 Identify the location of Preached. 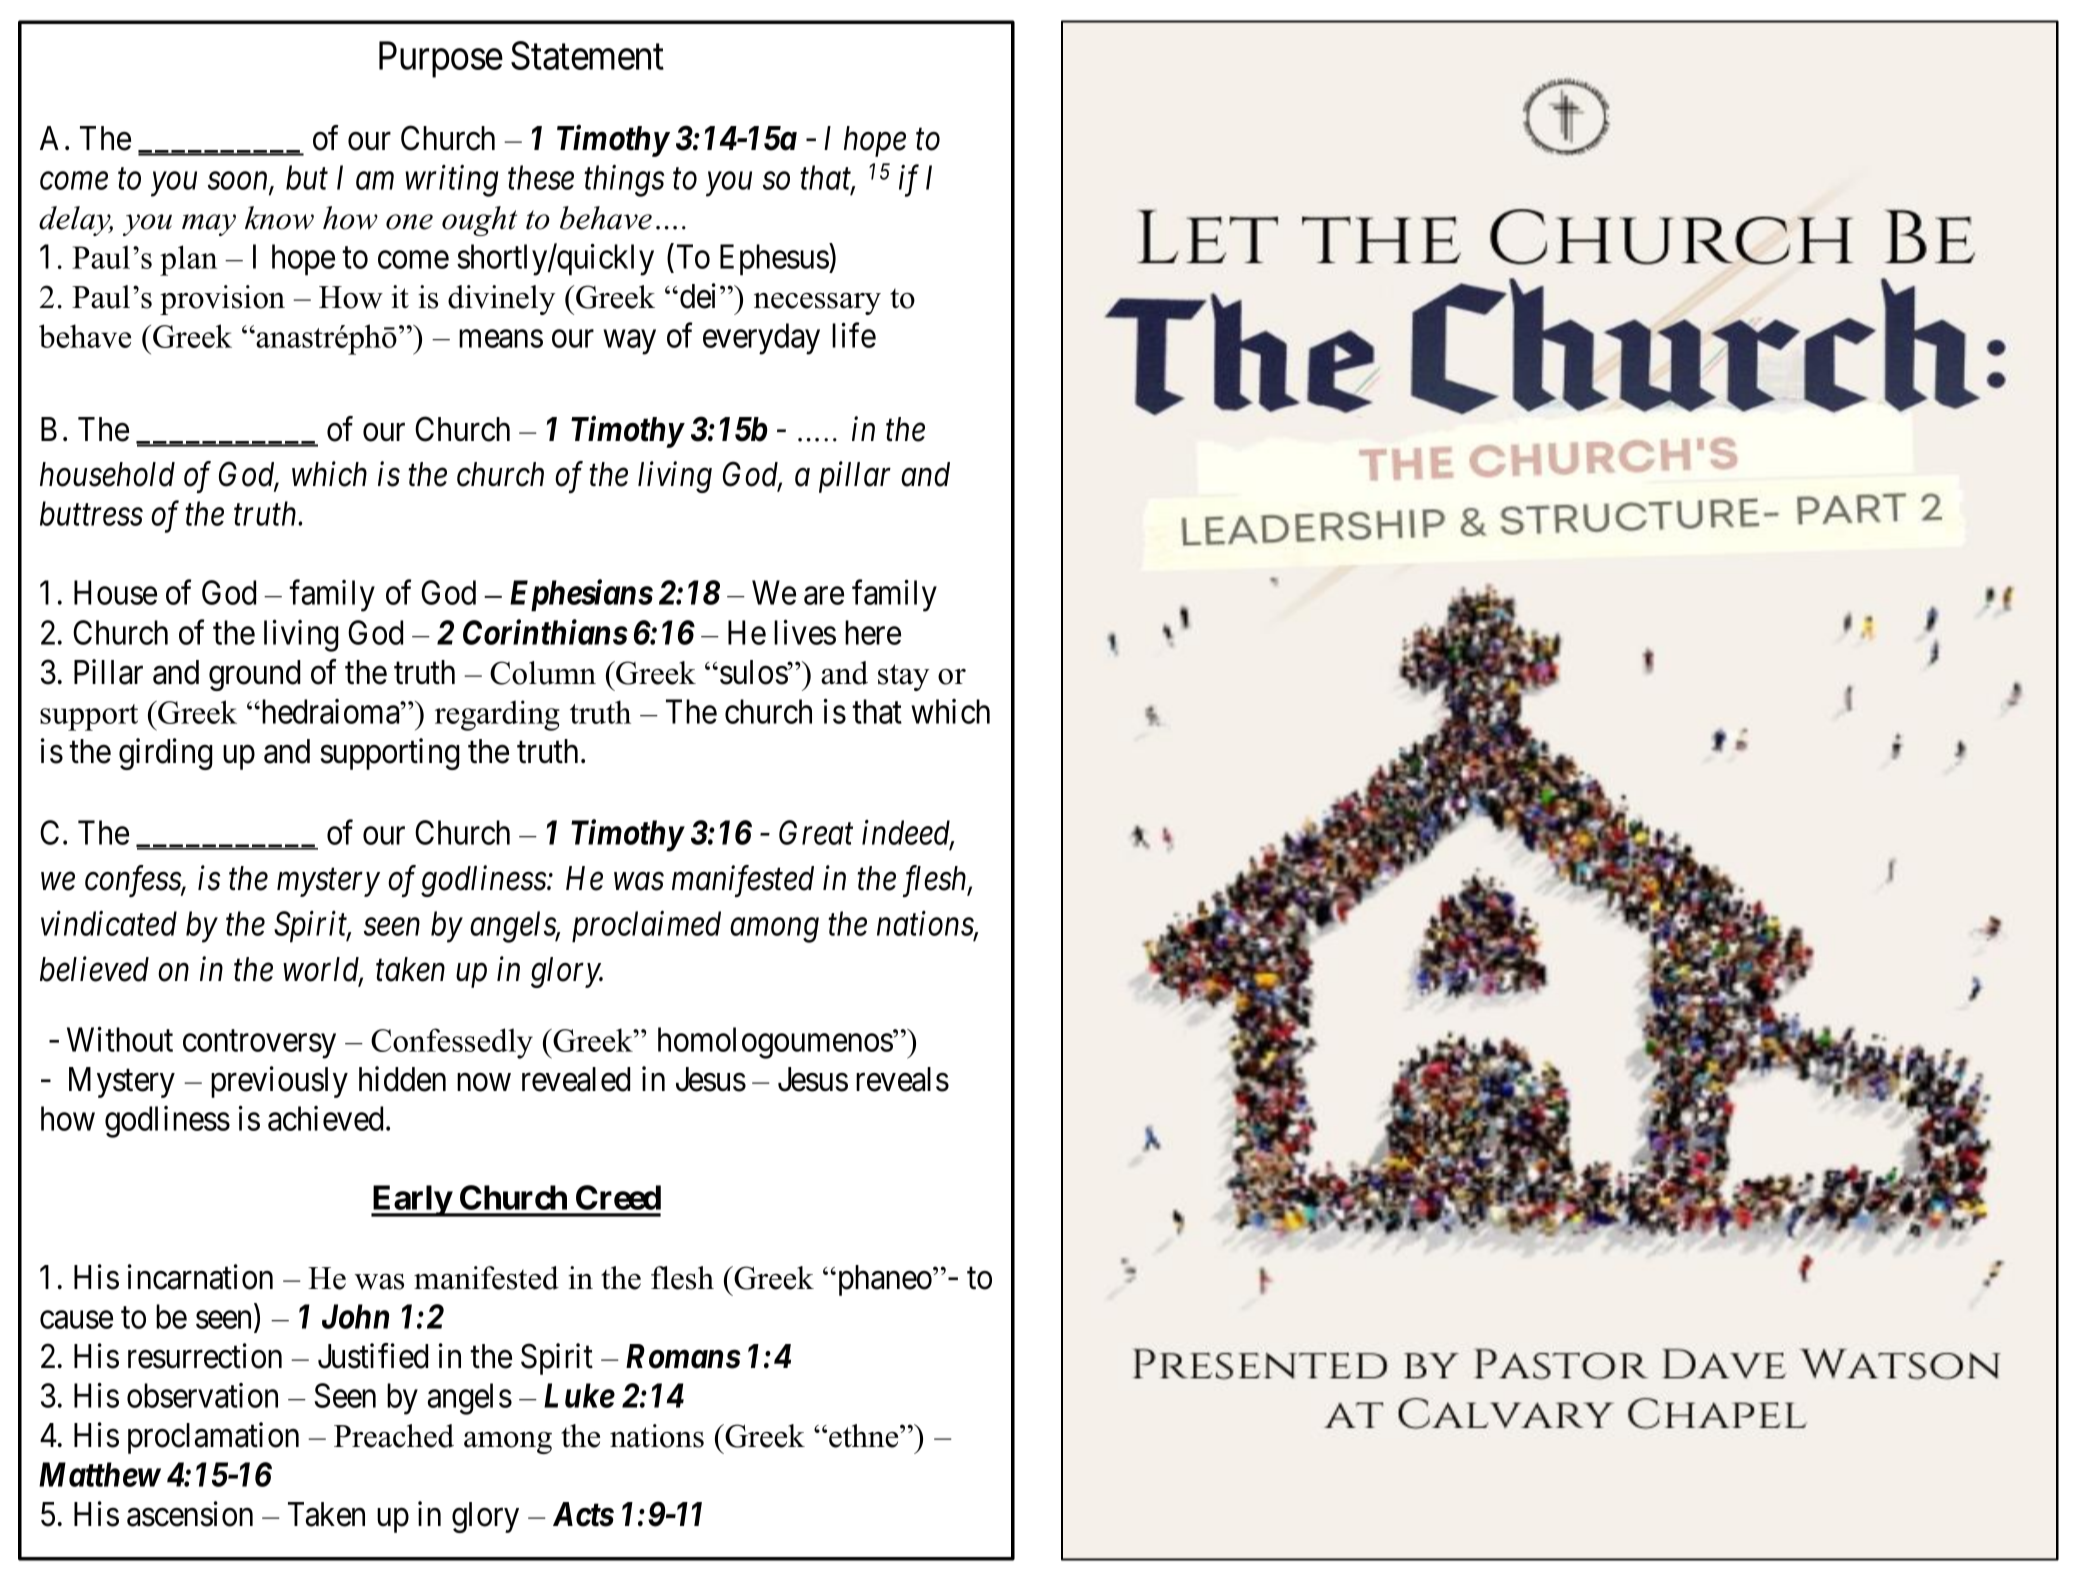
(394, 1436).
